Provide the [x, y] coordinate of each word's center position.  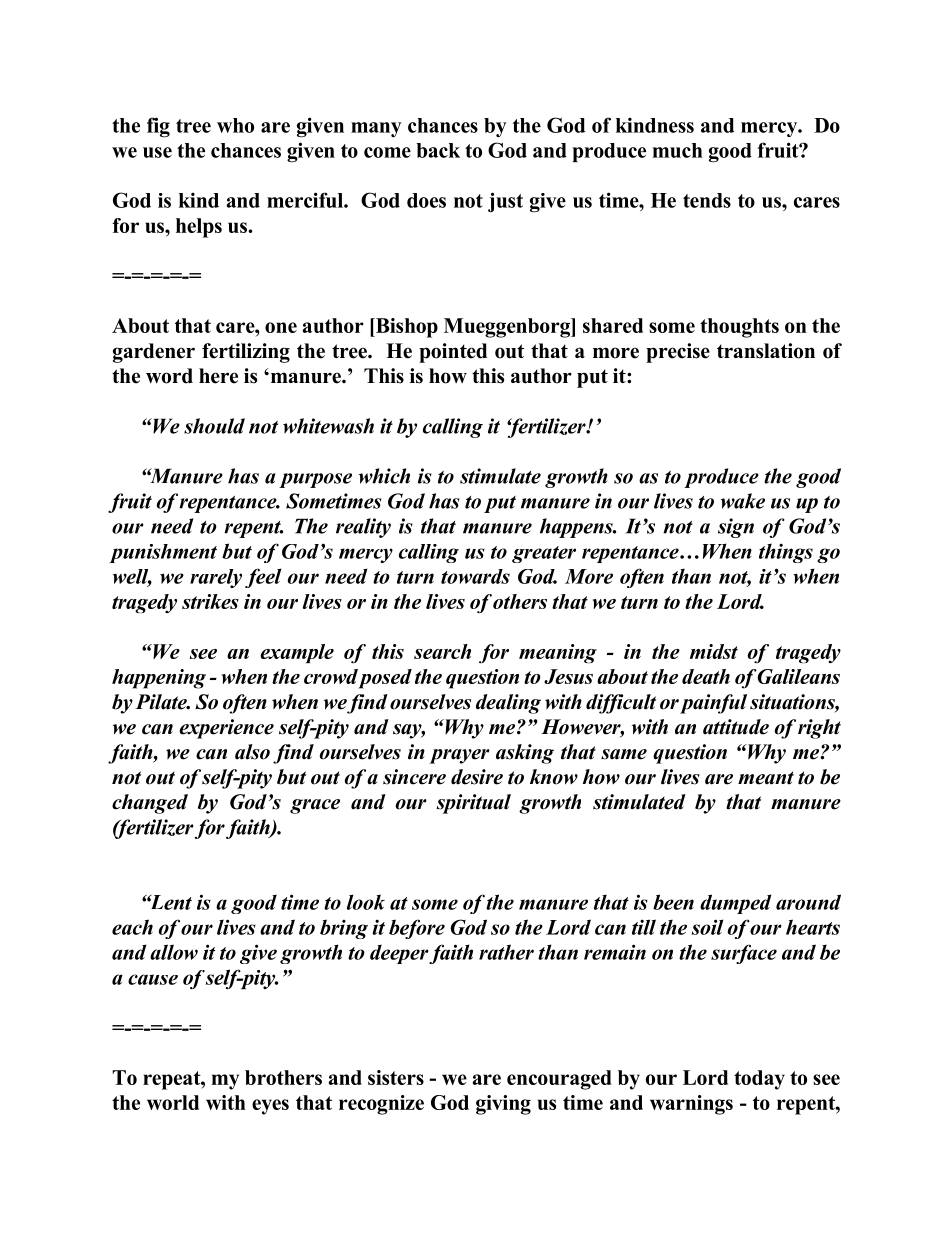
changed [150, 804]
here [218, 376]
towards [475, 576]
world [173, 1102]
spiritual [474, 804]
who [235, 125]
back [438, 150]
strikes [210, 601]
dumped [735, 904]
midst [714, 651]
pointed [453, 353]
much [677, 150]
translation [766, 351]
